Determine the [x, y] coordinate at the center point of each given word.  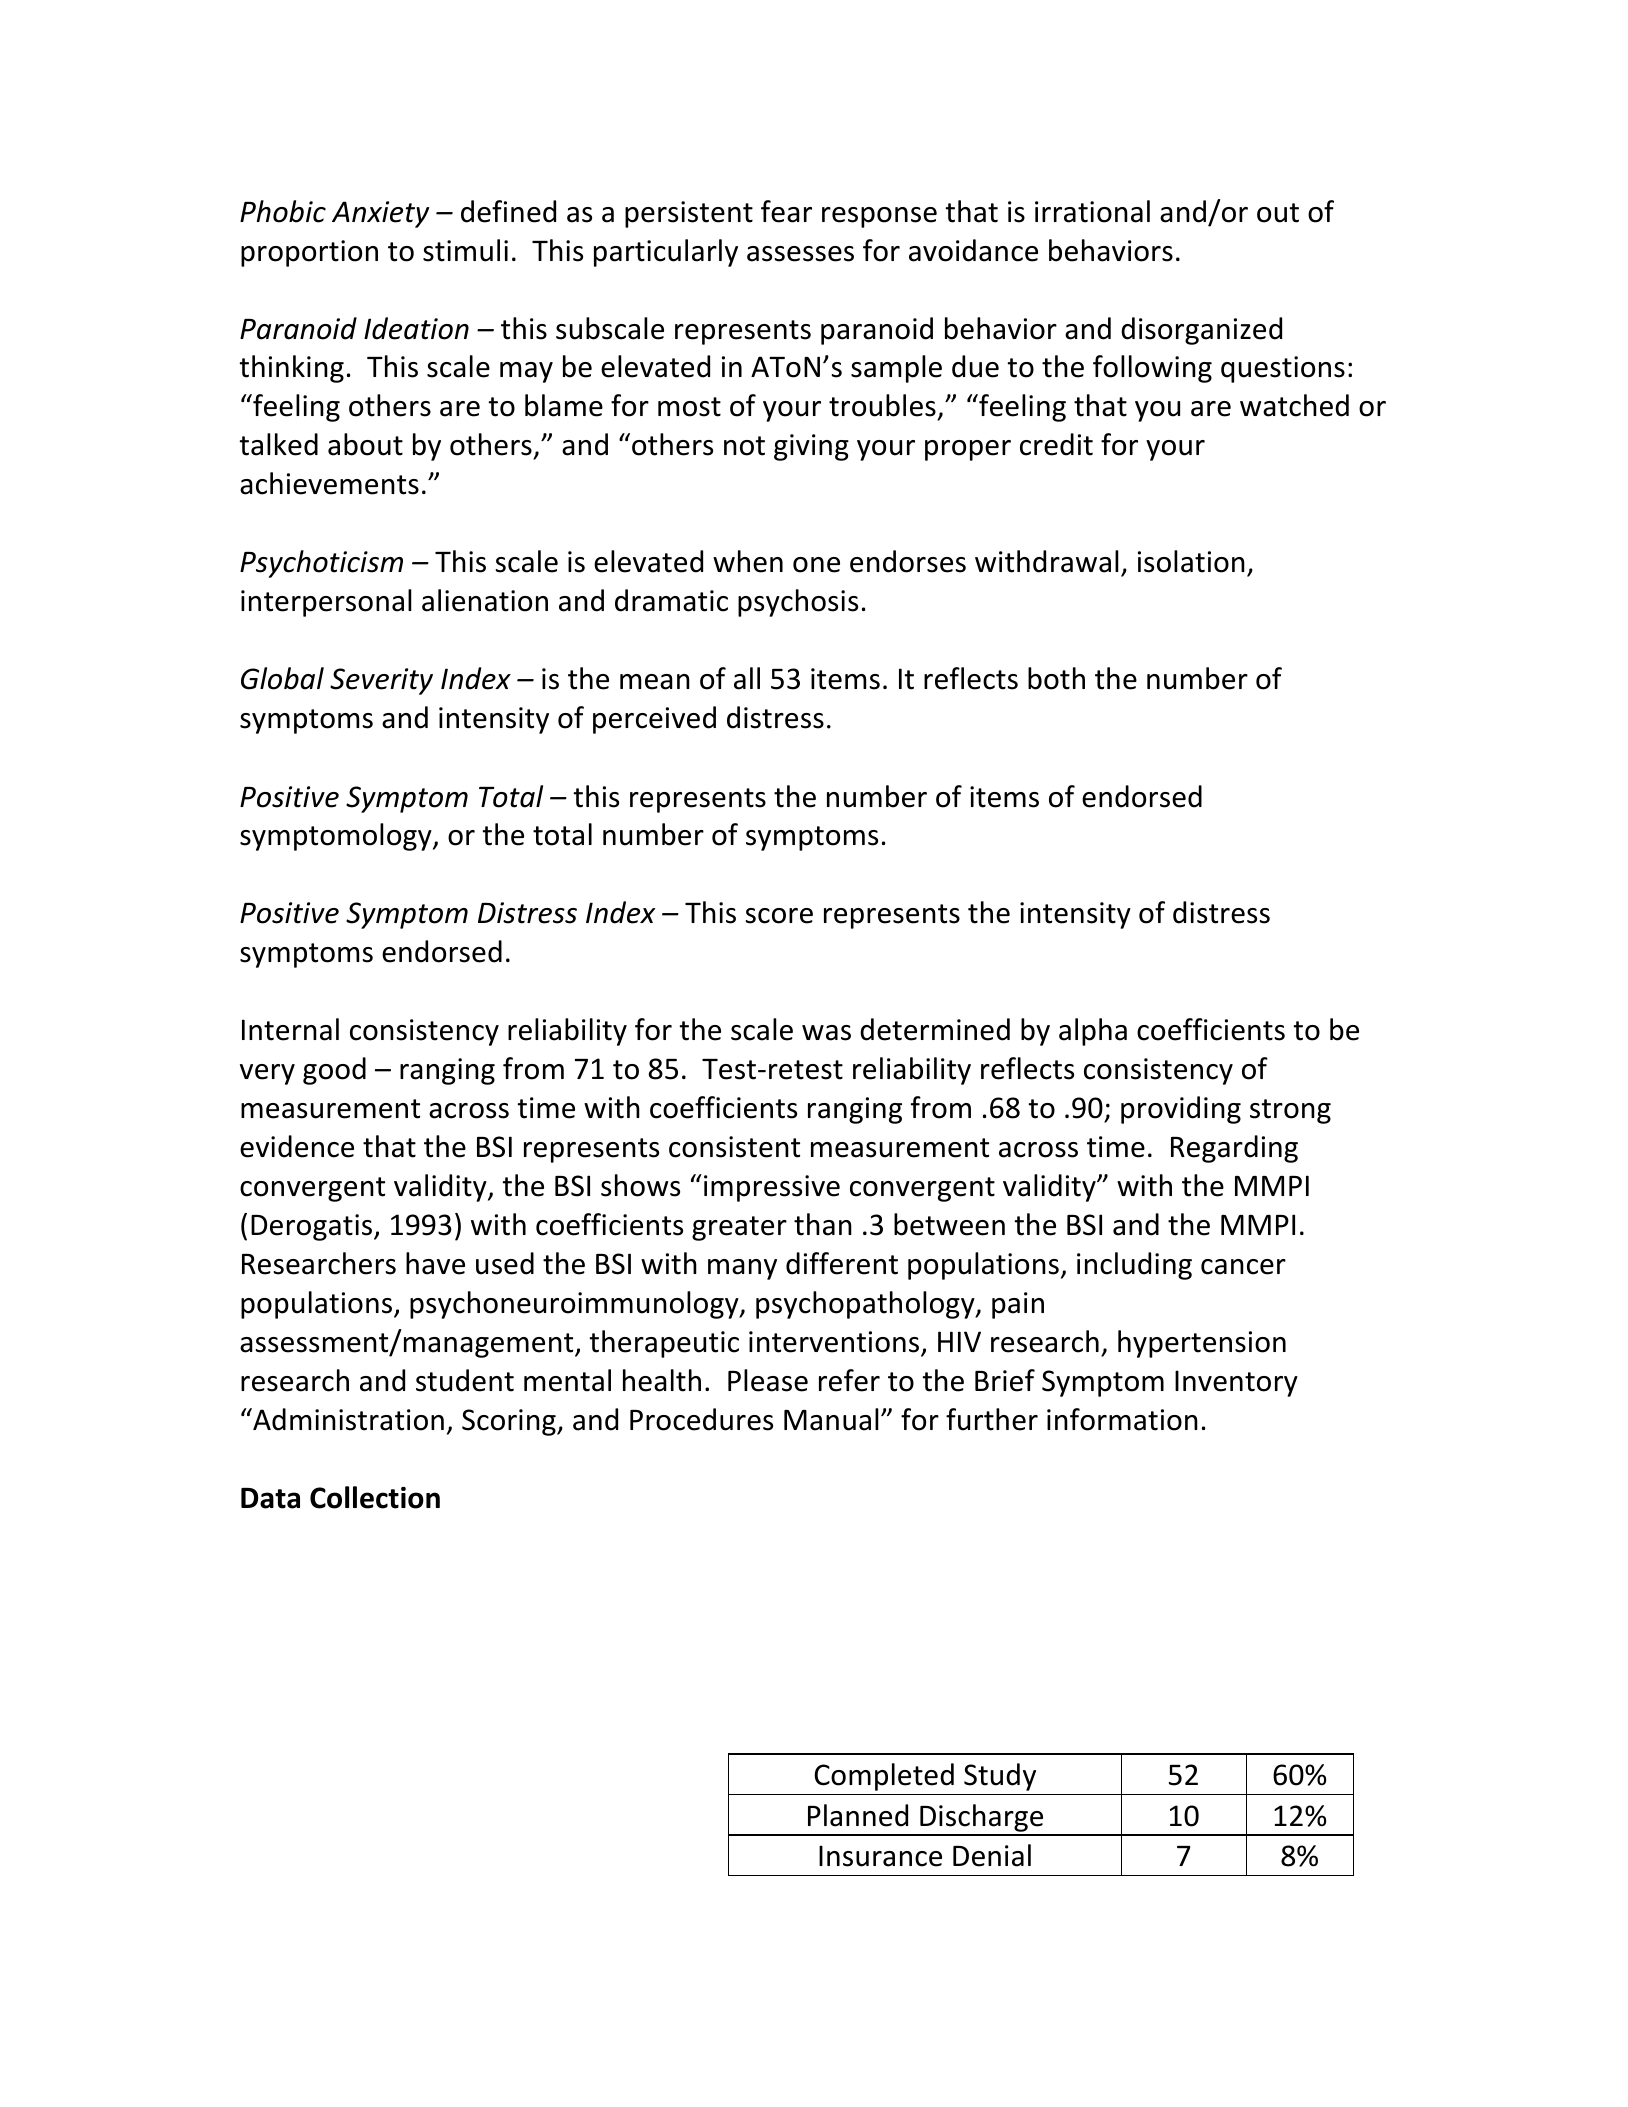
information [1122, 1419]
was [826, 1033]
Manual [831, 1419]
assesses [800, 254]
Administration [347, 1419]
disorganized [1201, 331]
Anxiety [380, 214]
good [334, 1071]
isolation [1191, 561]
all [747, 678]
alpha [1093, 1032]
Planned [858, 1815]
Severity [381, 681]
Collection [375, 1497]
